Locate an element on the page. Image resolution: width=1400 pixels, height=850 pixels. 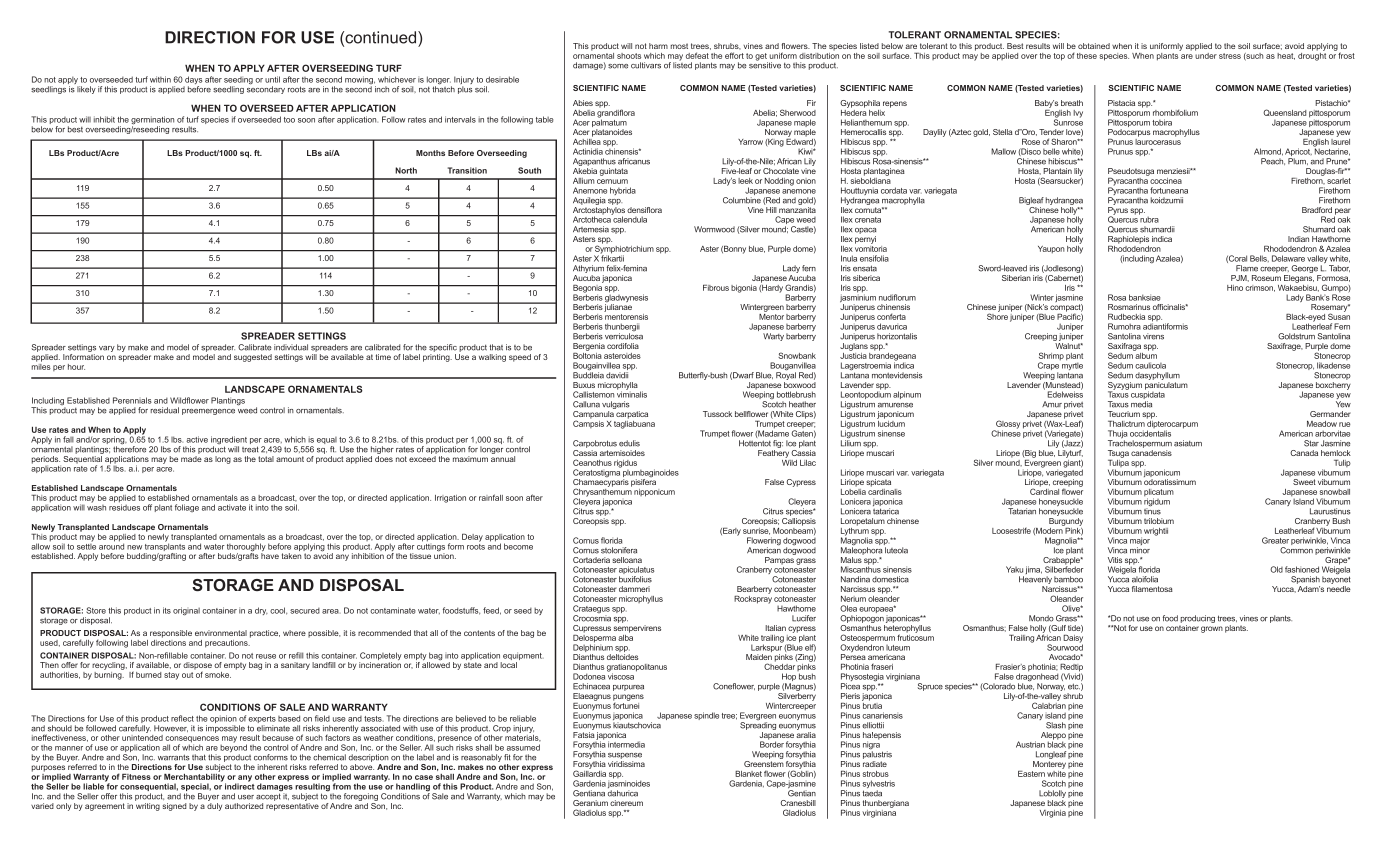
Bearberry is located at coordinates (754, 590).
